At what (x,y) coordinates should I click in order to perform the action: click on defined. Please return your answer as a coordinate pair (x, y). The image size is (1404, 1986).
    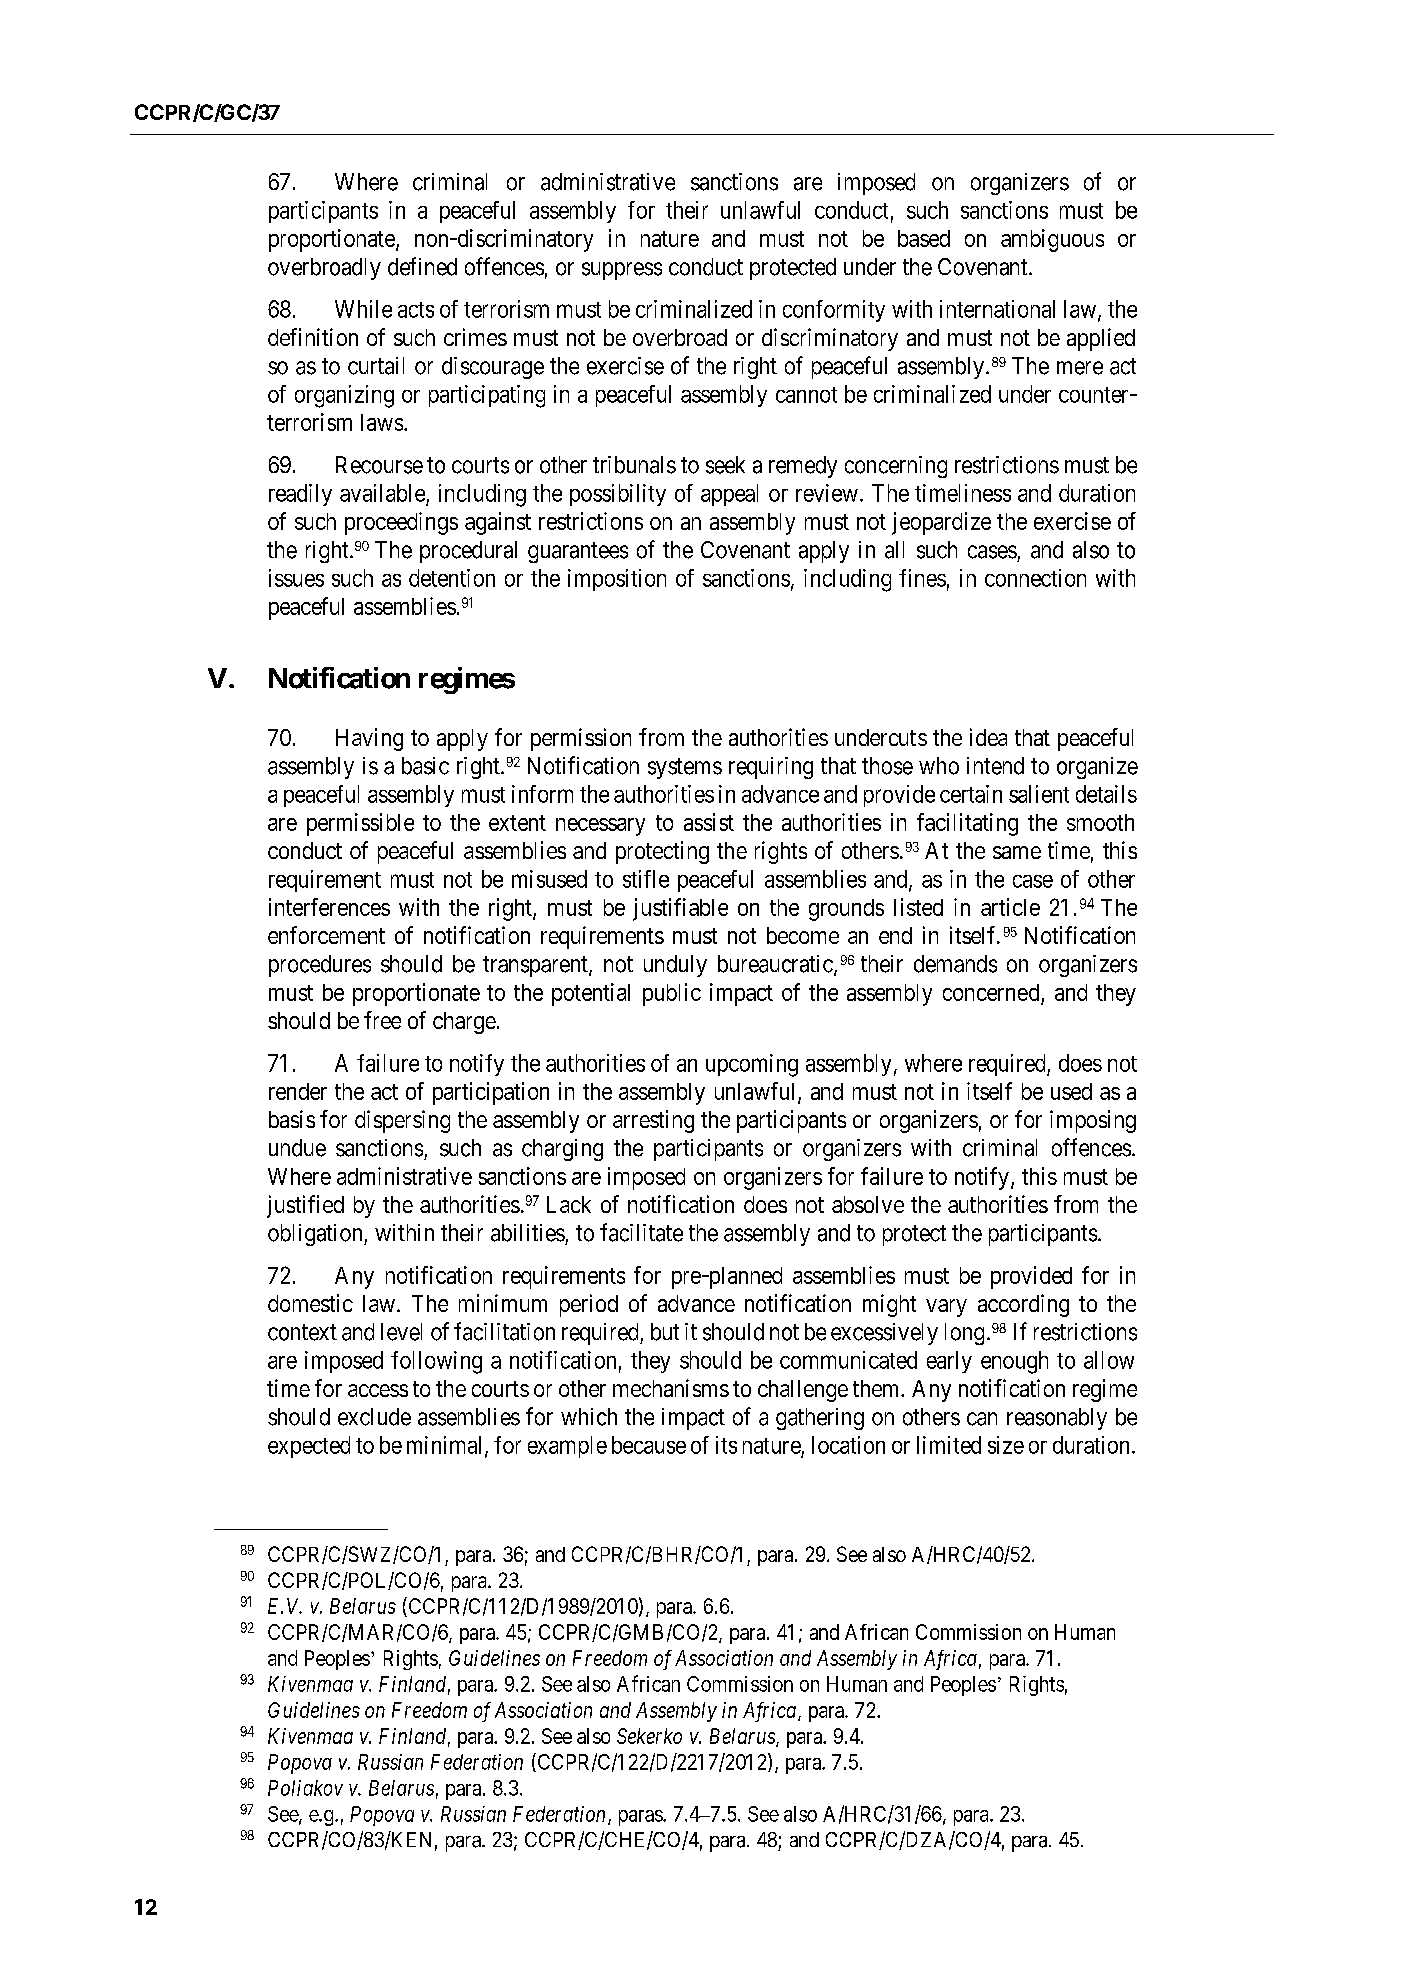
    Looking at the image, I should click on (422, 266).
